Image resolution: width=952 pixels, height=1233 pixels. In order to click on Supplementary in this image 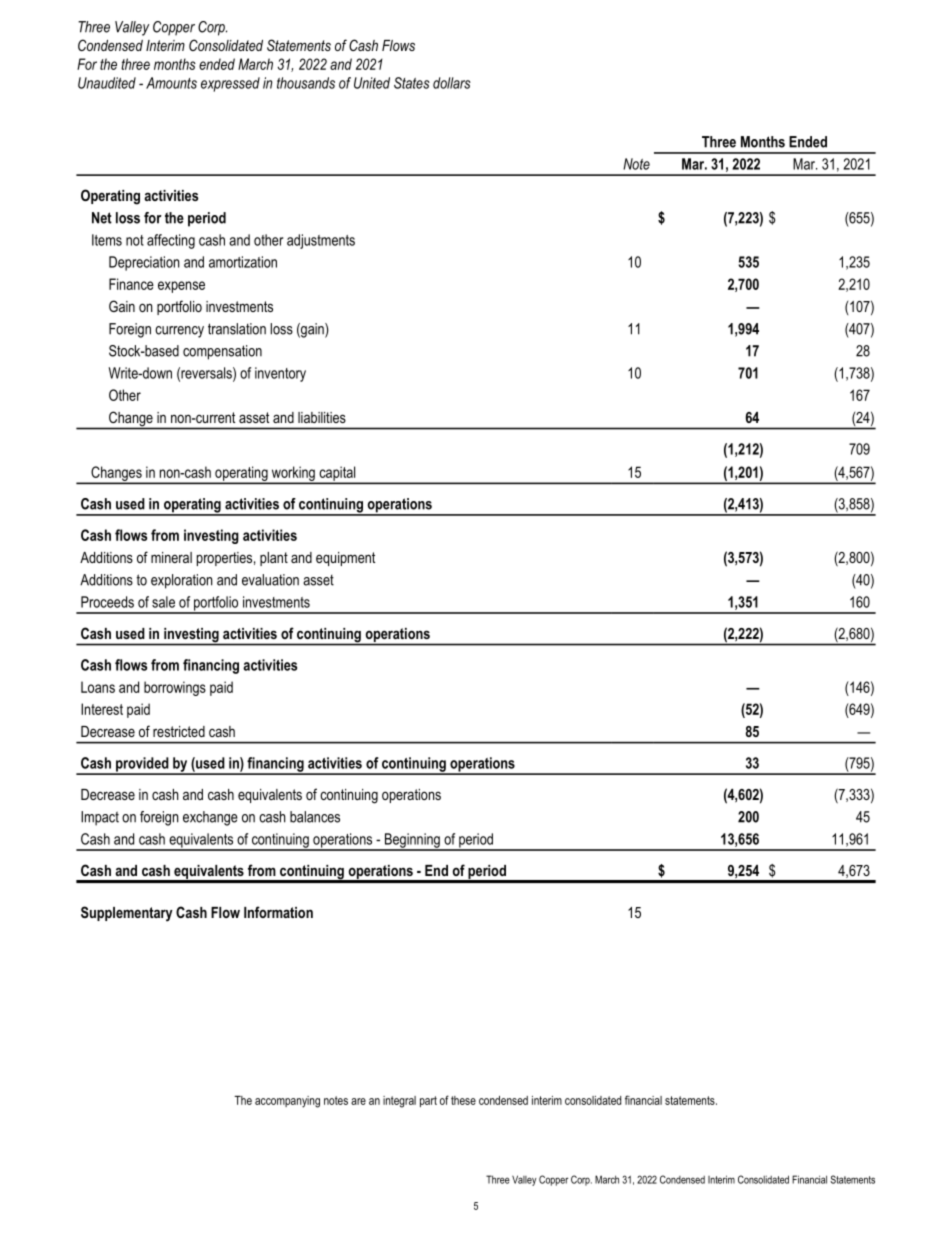, I will do `click(127, 914)`.
